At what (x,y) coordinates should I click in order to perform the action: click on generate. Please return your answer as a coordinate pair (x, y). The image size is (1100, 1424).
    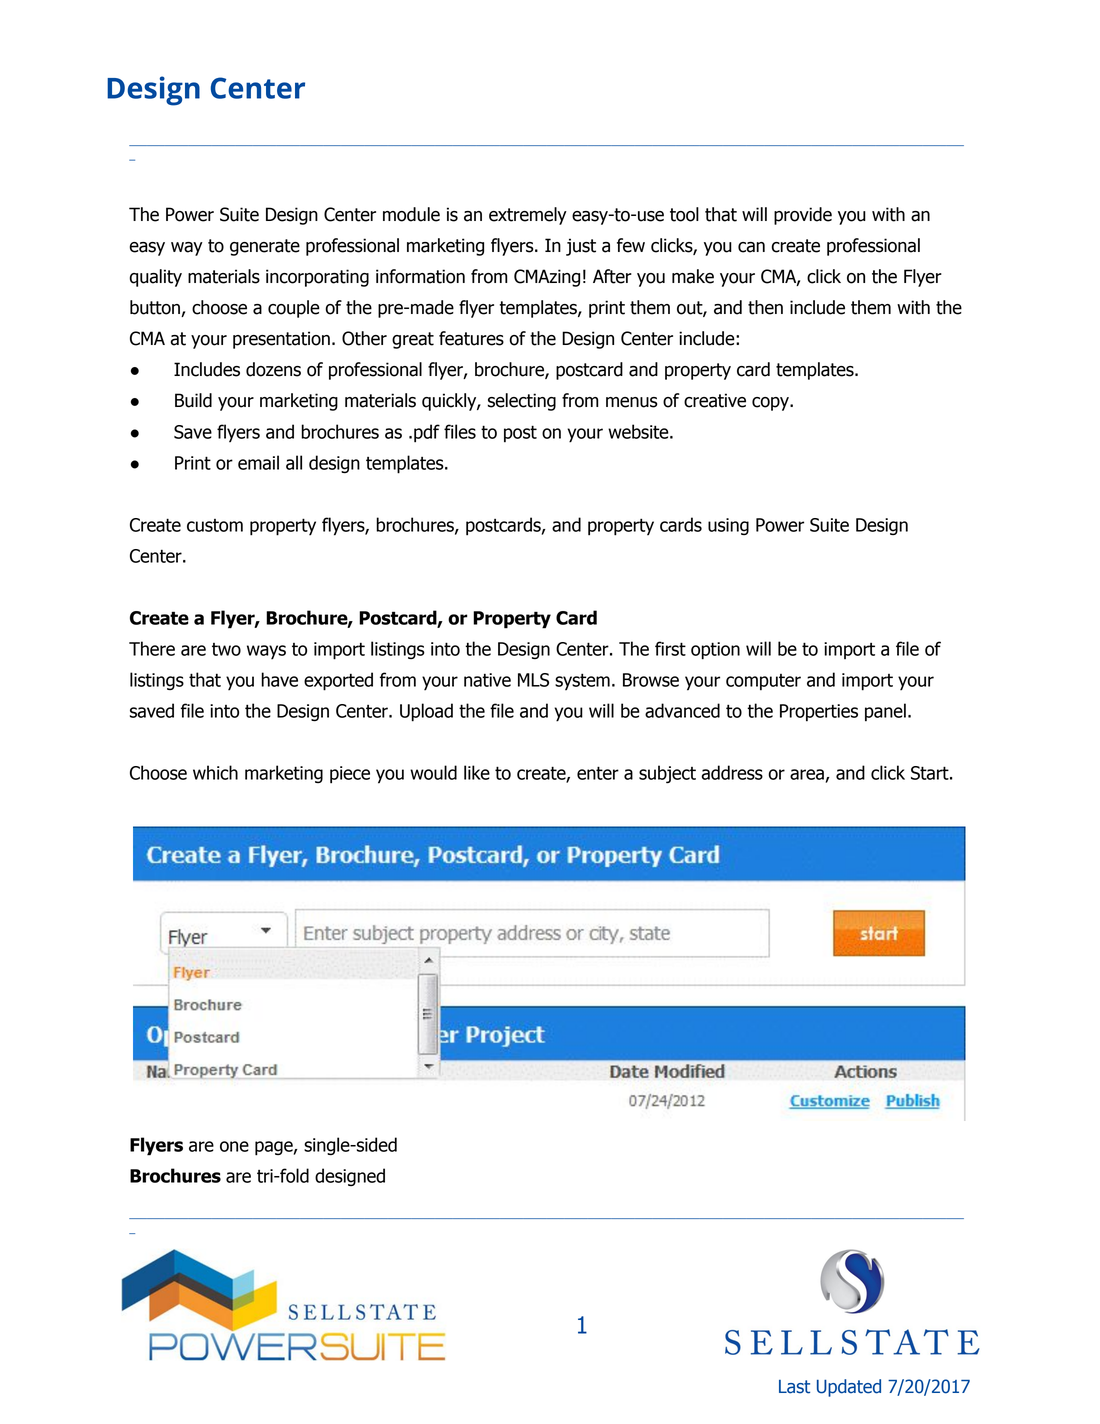
    Looking at the image, I should click on (265, 247).
